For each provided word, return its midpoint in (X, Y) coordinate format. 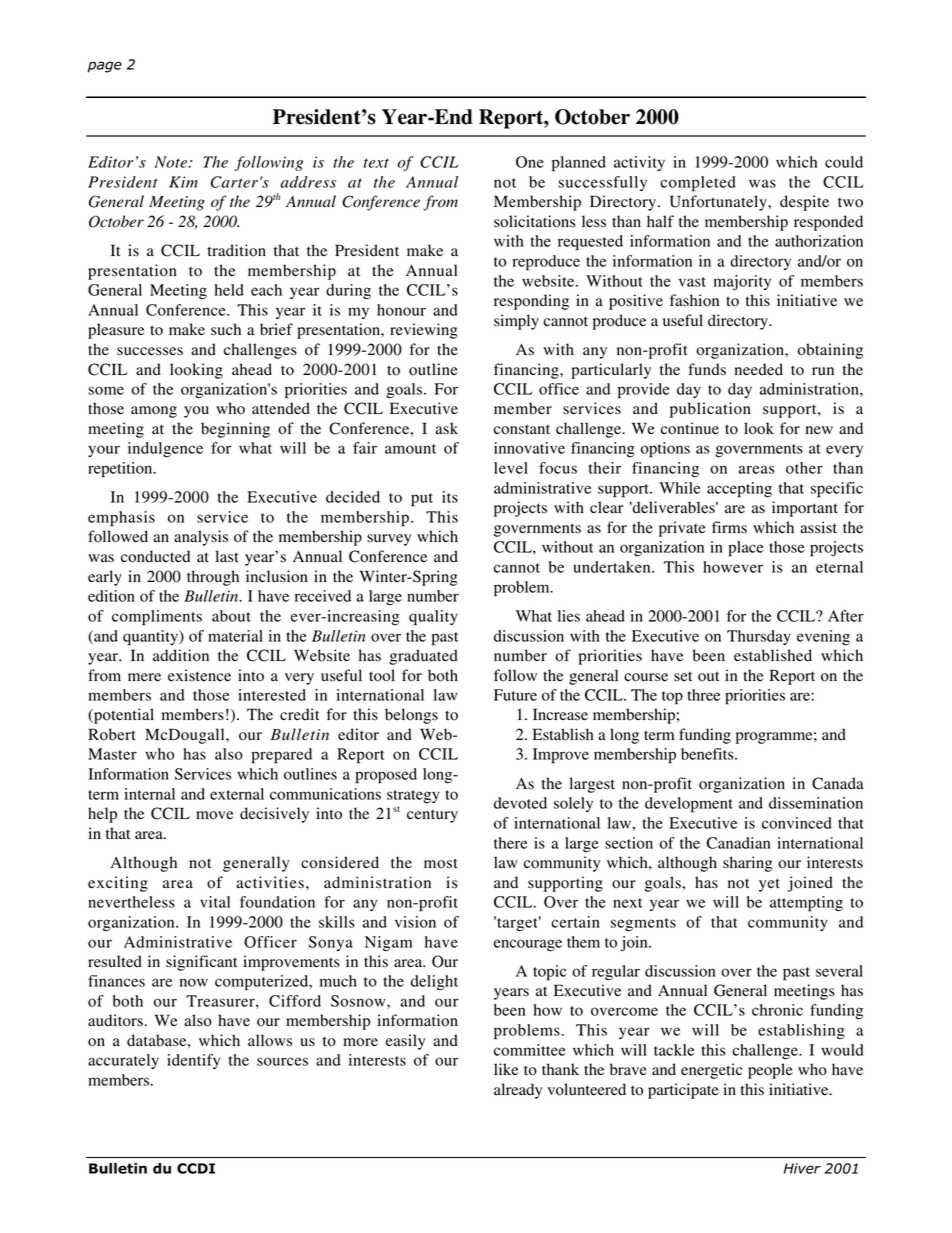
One (530, 162)
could (844, 162)
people (770, 1071)
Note (172, 162)
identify (193, 1061)
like (506, 1069)
